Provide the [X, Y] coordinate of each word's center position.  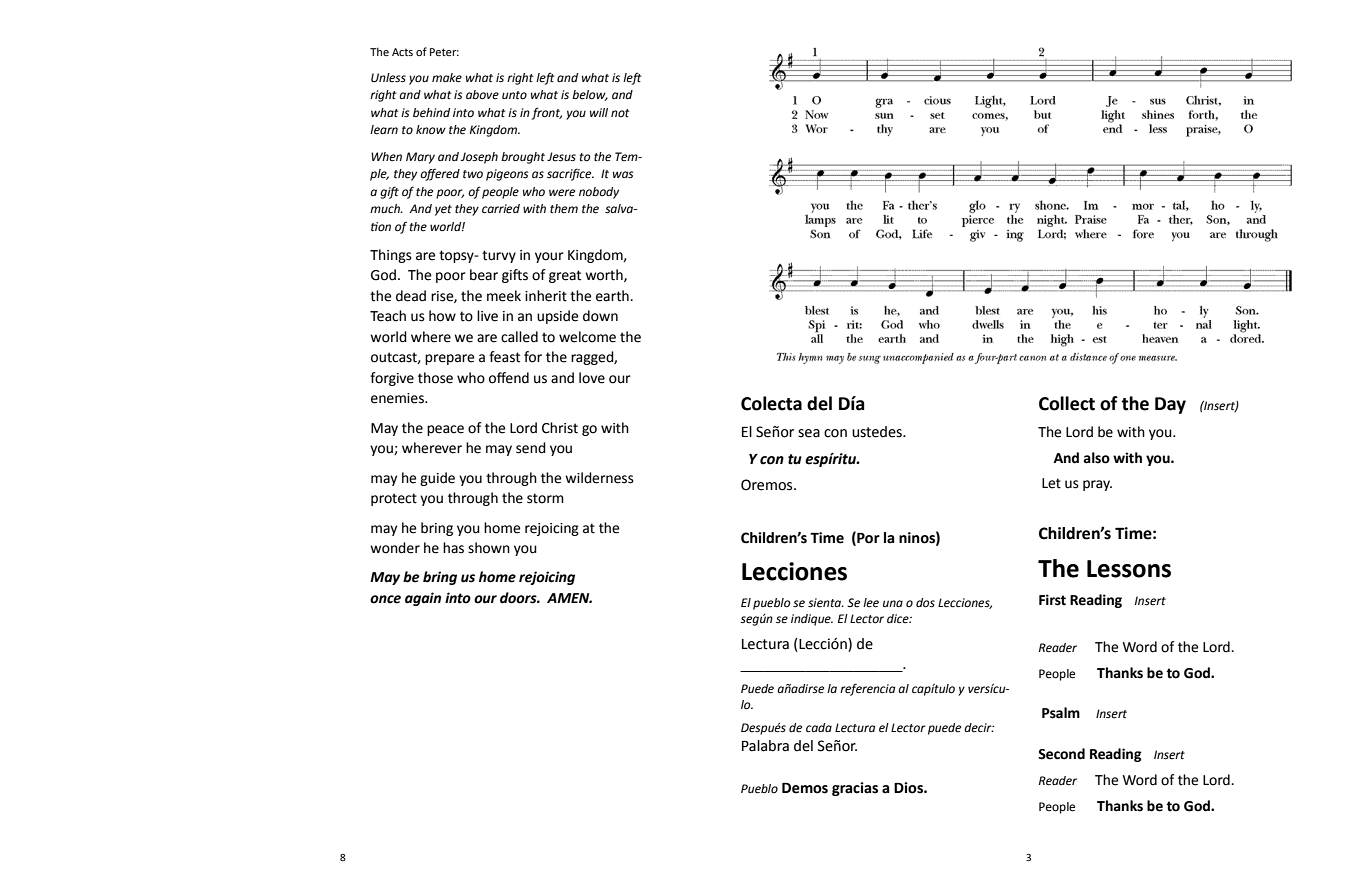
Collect [1067, 403]
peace [445, 430]
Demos [805, 788]
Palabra [765, 746]
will [599, 112]
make [447, 78]
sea [809, 433]
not [620, 113]
